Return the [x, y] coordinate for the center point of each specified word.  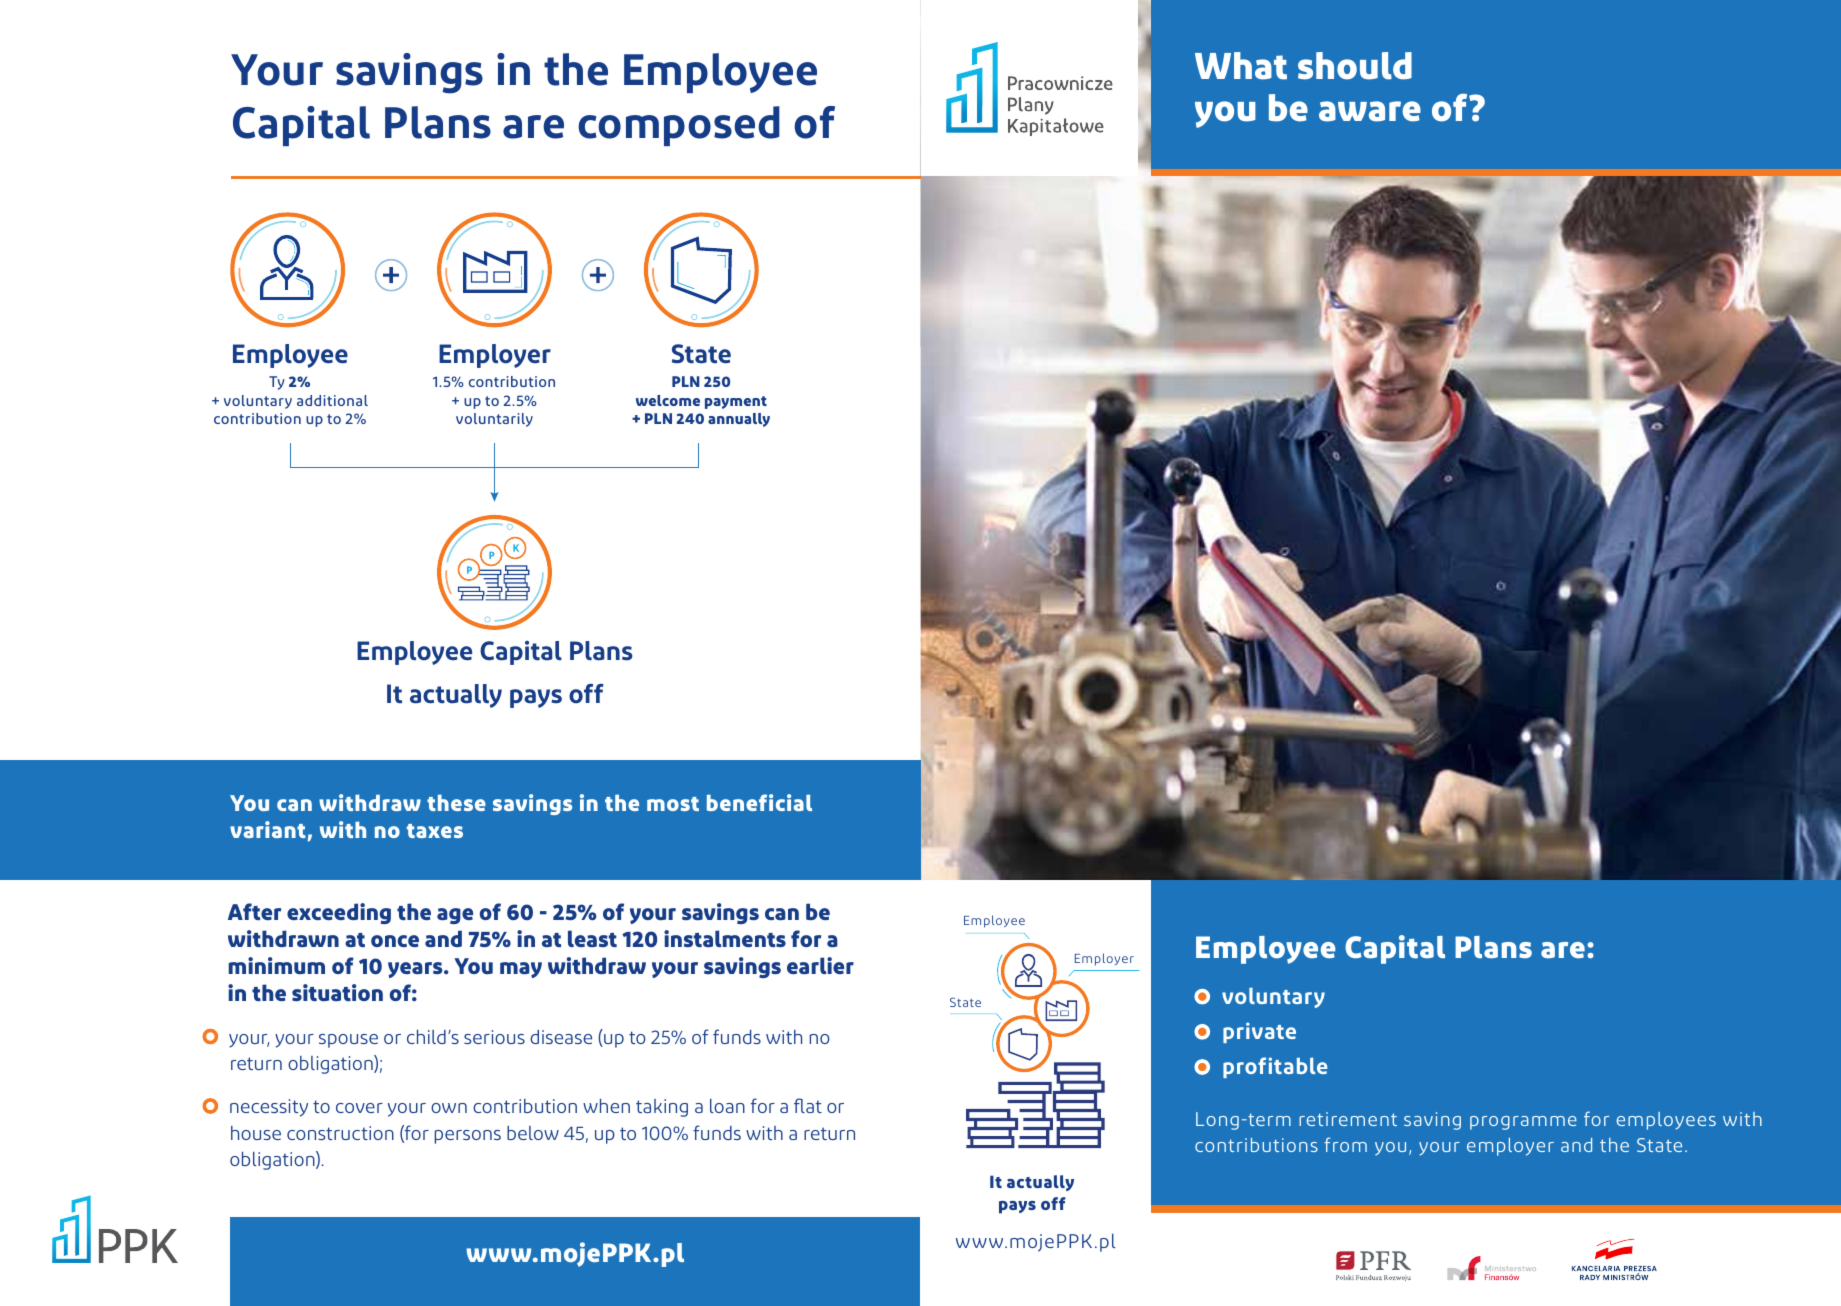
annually [739, 420]
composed [679, 126]
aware [1370, 111]
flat [808, 1105]
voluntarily [494, 420]
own [449, 1108]
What [1241, 66]
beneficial [759, 802]
